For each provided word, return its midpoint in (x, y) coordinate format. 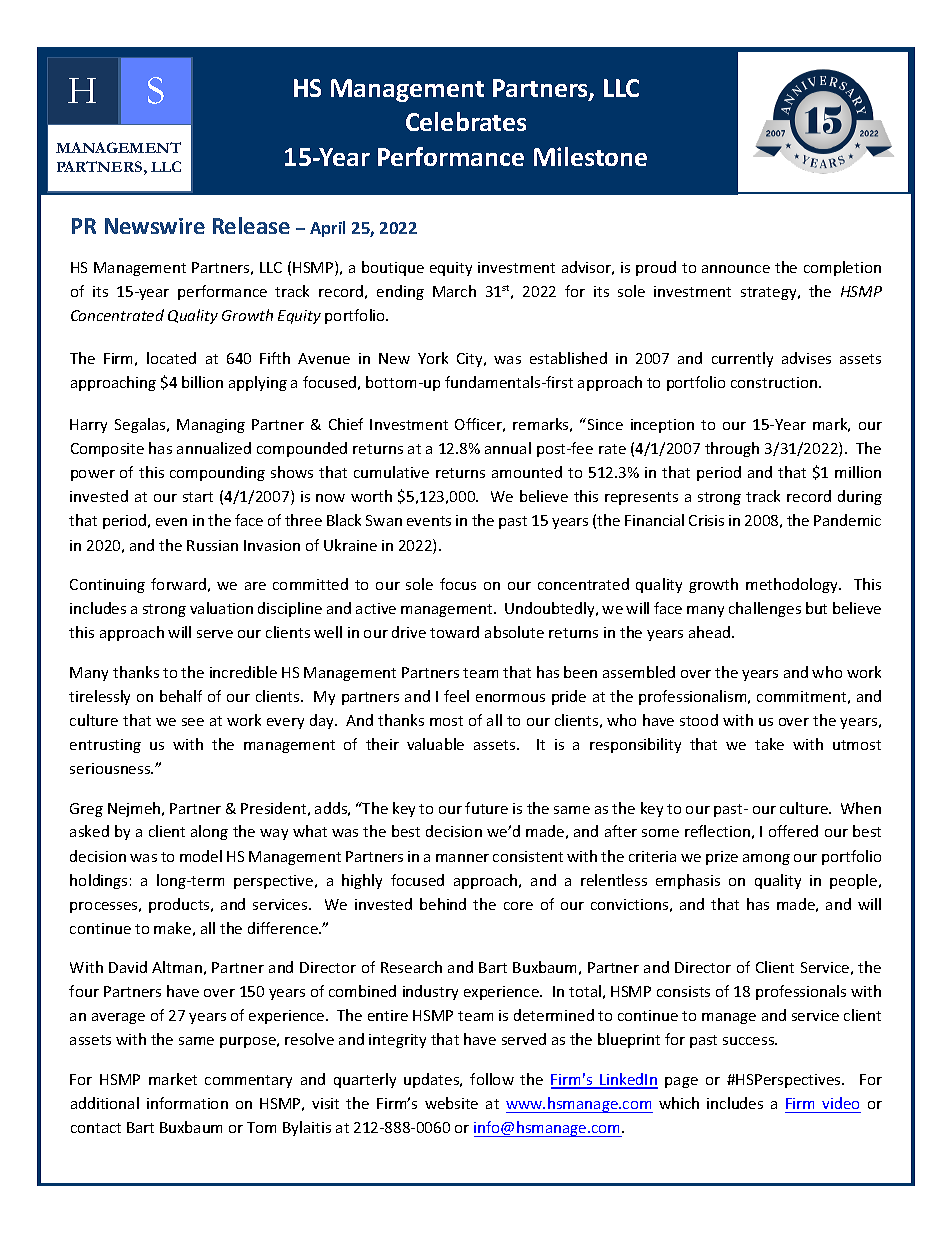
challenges (765, 609)
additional (105, 1103)
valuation (221, 608)
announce (736, 269)
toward (454, 632)
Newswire (155, 226)
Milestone (590, 156)
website (451, 1103)
